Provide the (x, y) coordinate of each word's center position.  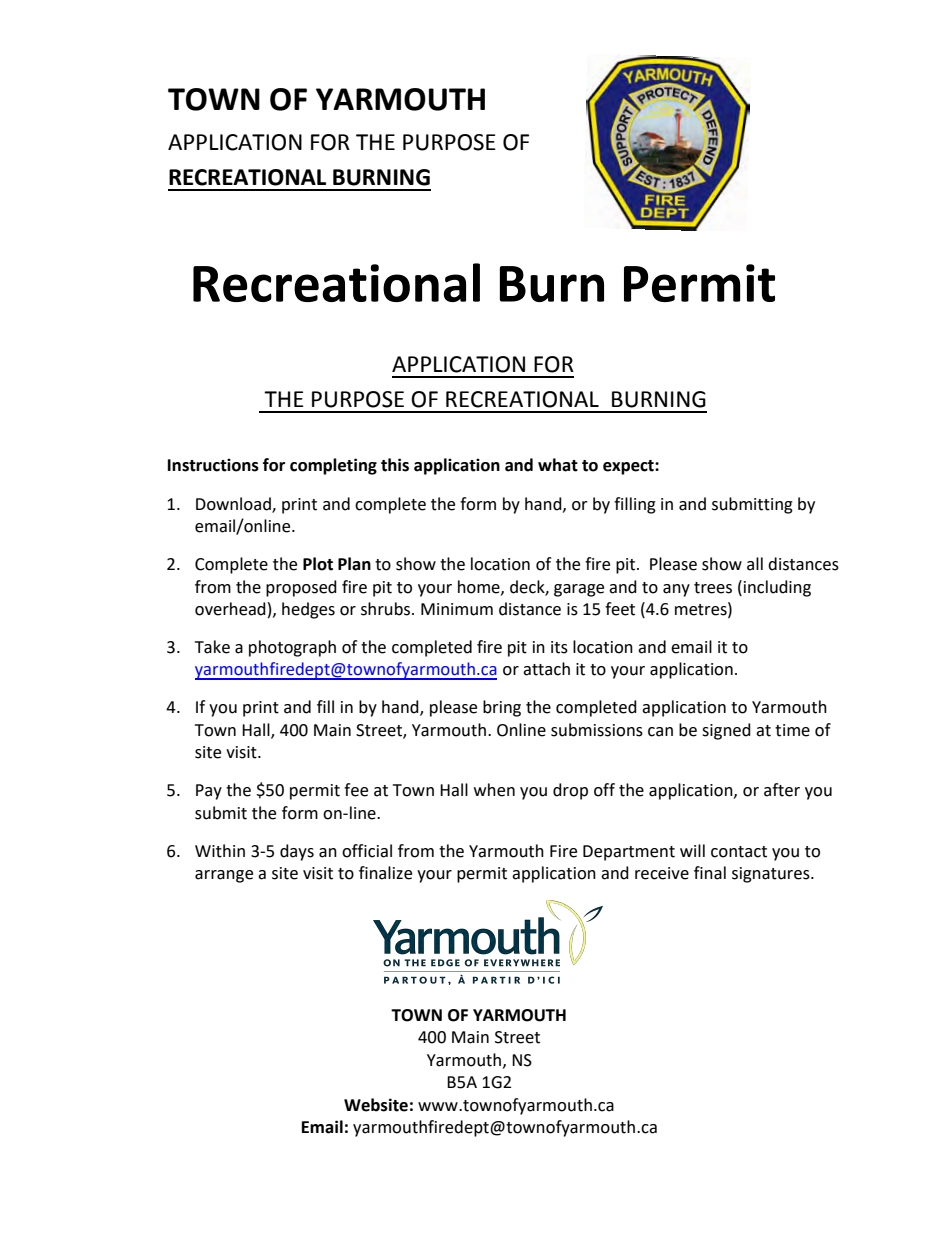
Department (629, 853)
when (494, 790)
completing (333, 466)
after (782, 790)
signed (726, 731)
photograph (292, 648)
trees (713, 588)
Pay (209, 792)
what (558, 465)
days (297, 852)
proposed (301, 588)
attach (546, 669)
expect (629, 467)
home (480, 587)
